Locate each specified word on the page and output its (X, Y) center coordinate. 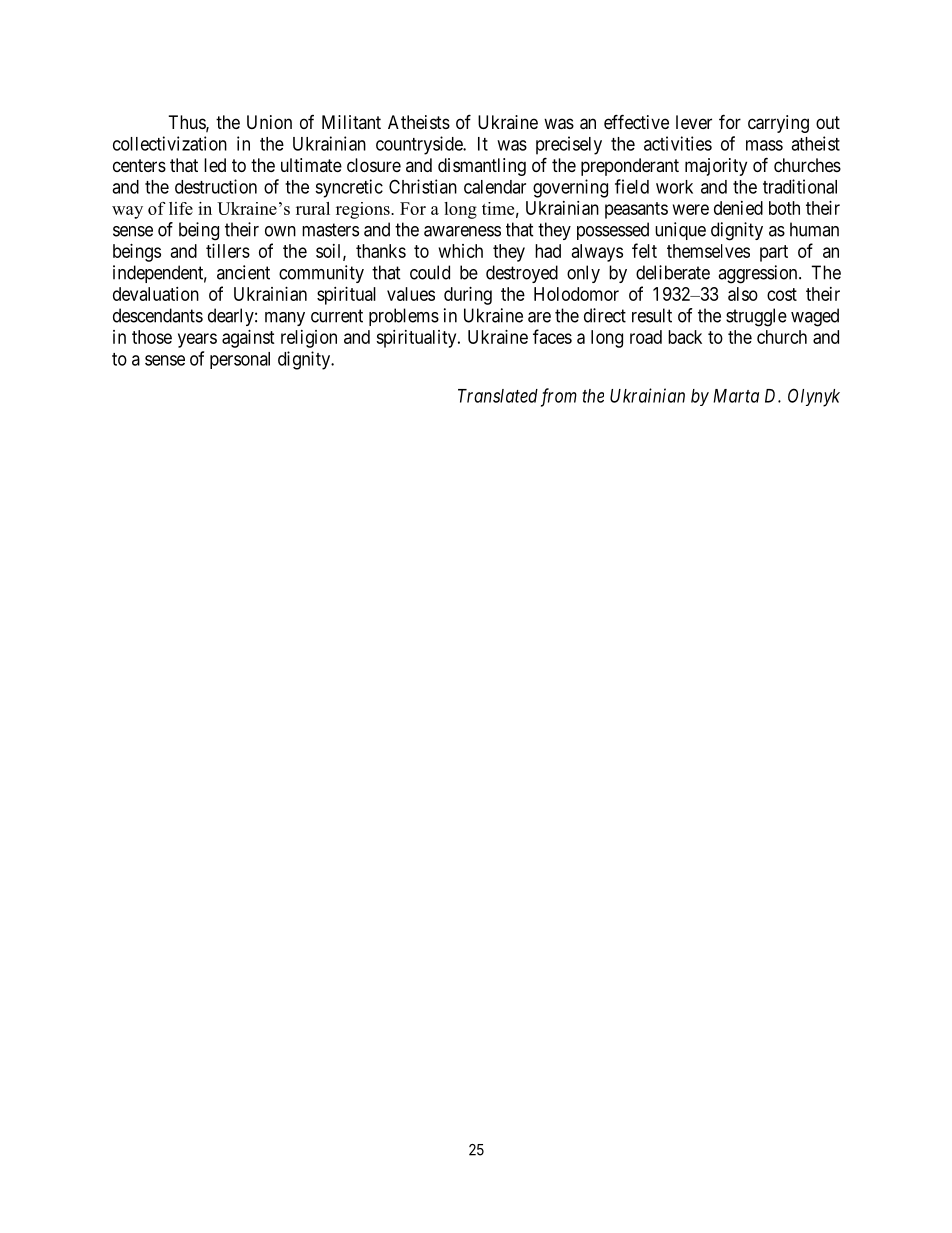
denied (738, 208)
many (285, 319)
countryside (420, 145)
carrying (778, 124)
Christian (423, 186)
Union (269, 122)
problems (404, 317)
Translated (498, 396)
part (774, 253)
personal (240, 360)
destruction (216, 186)
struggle (756, 317)
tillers (228, 251)
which (461, 251)
